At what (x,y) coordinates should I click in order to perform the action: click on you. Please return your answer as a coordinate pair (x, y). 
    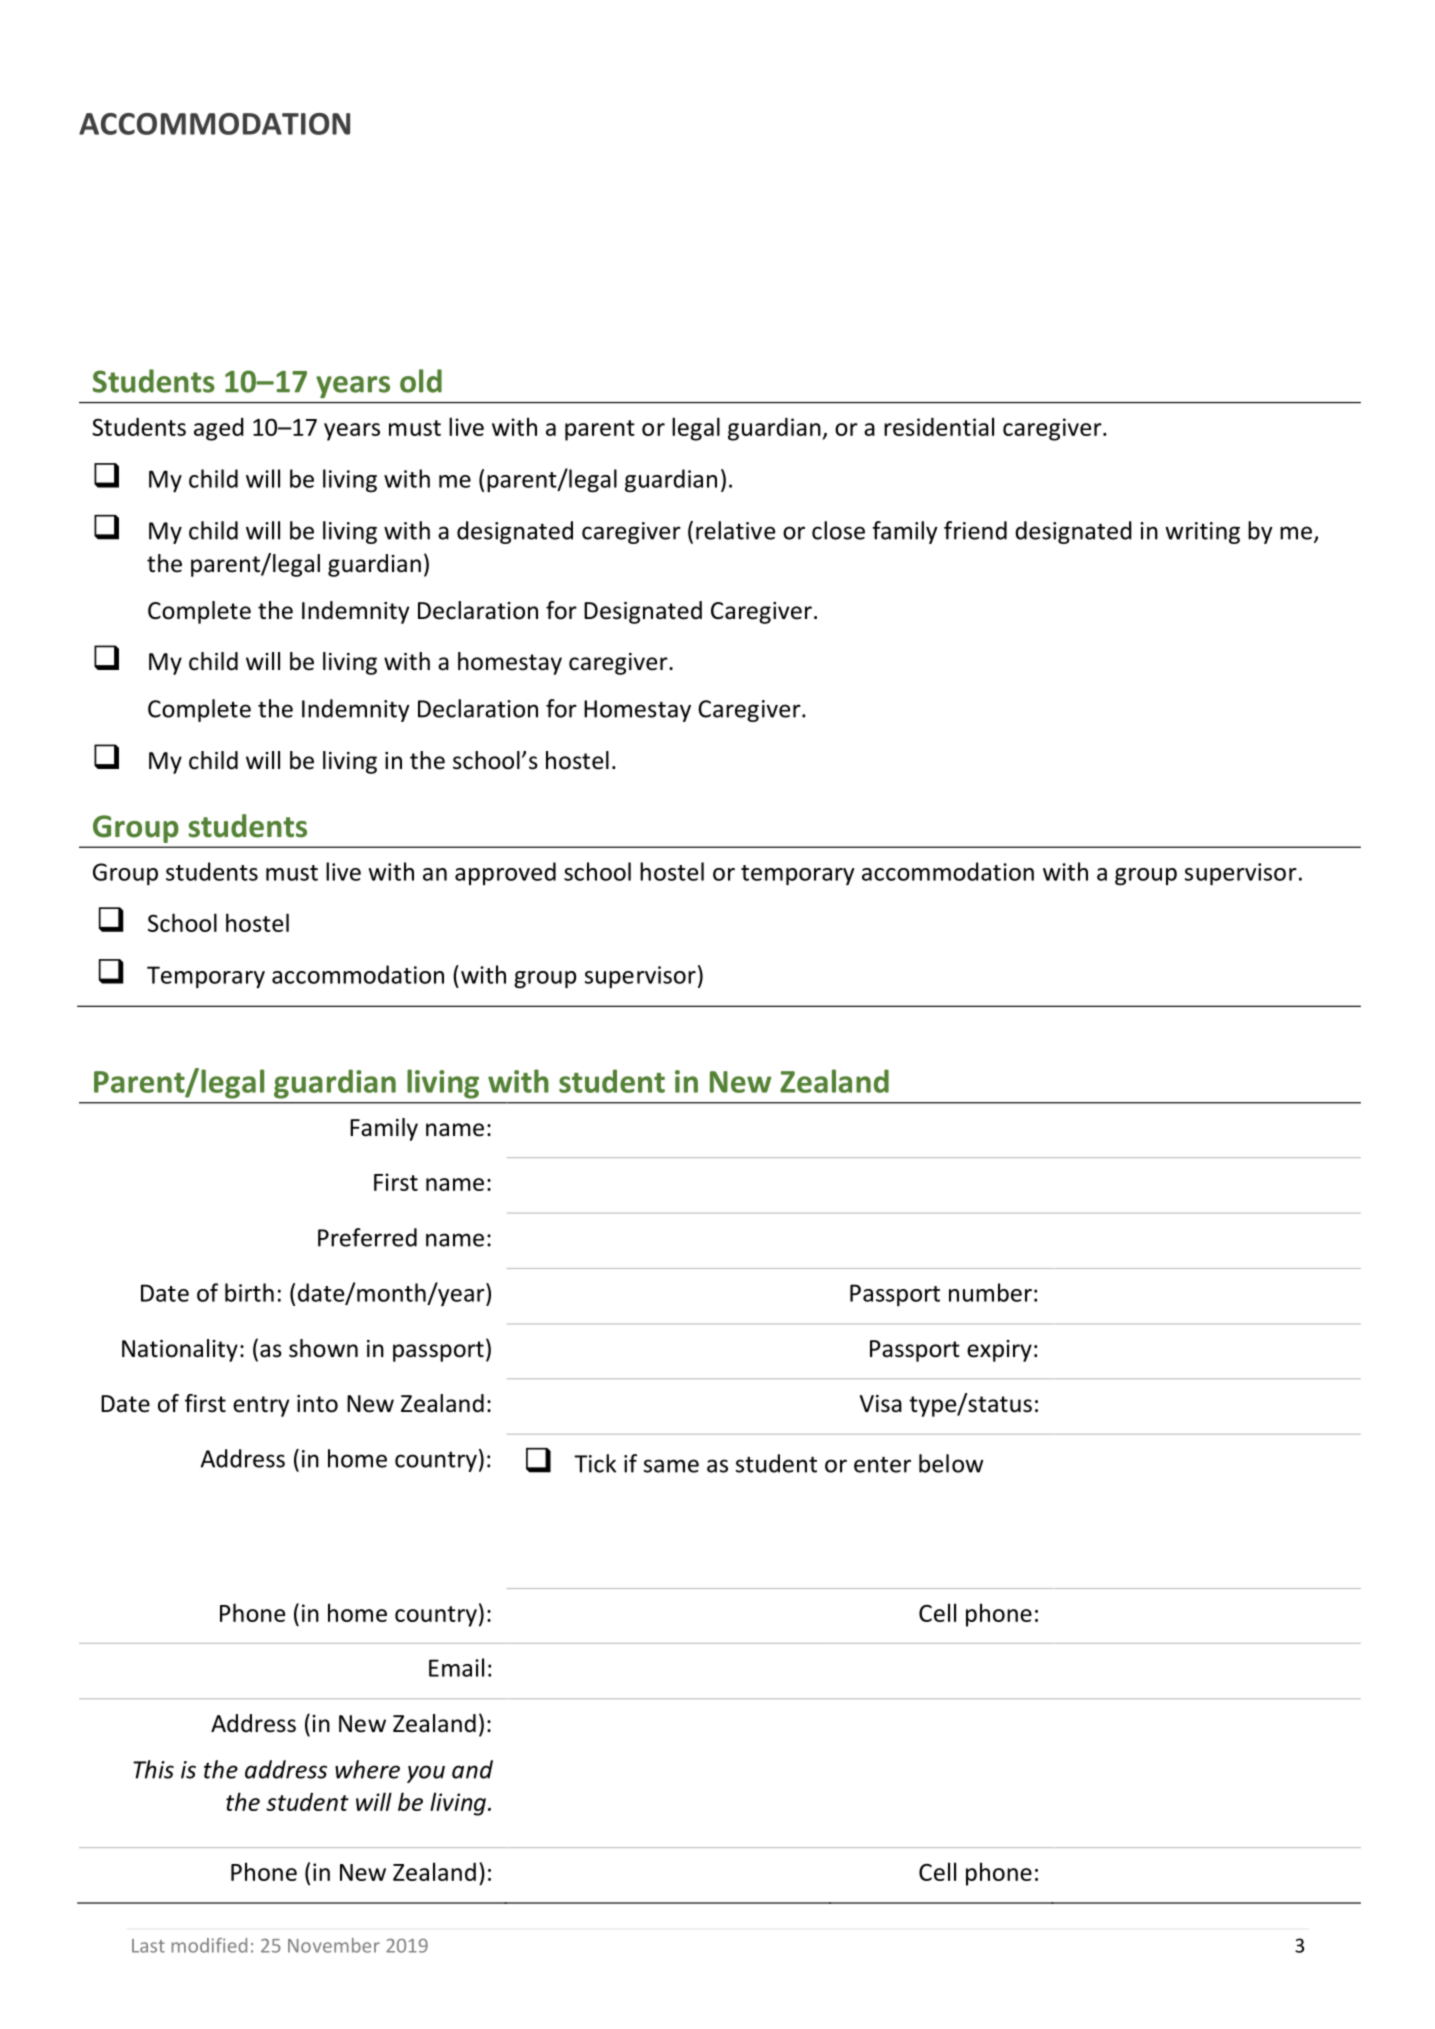
    Looking at the image, I should click on (426, 1774).
